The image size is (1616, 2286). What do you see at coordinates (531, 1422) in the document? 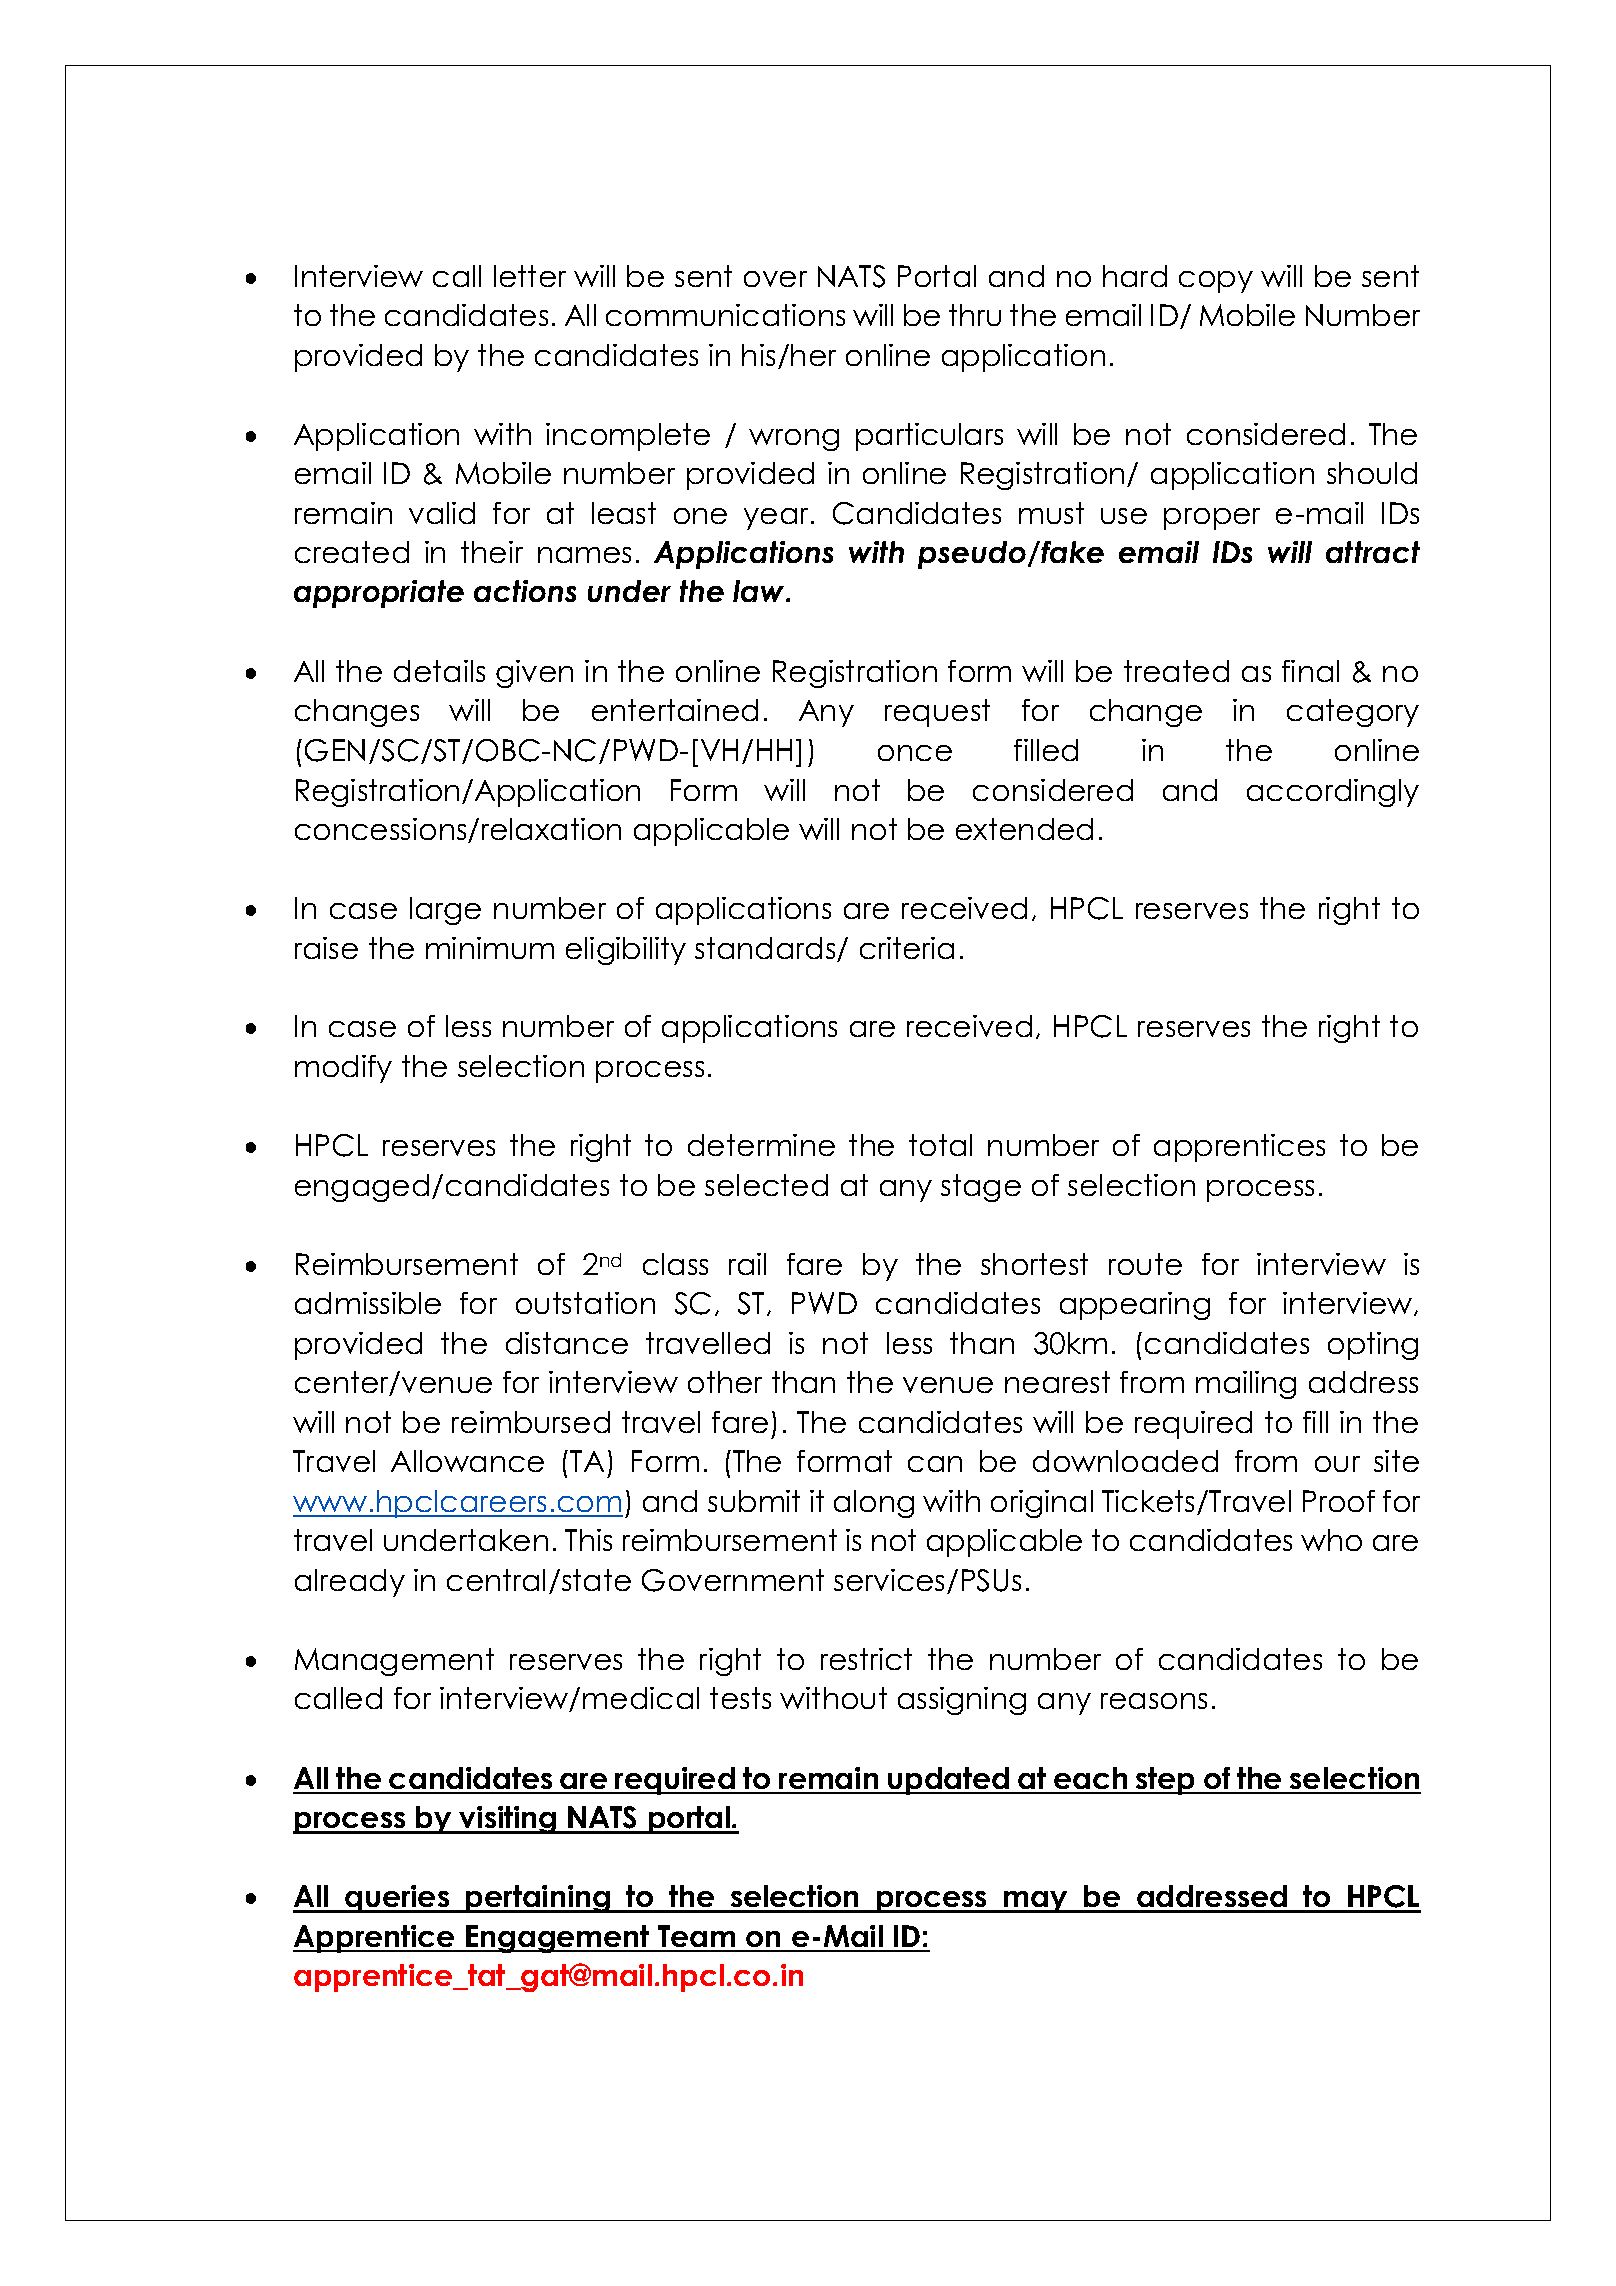
I see `reimbursed` at bounding box center [531, 1422].
